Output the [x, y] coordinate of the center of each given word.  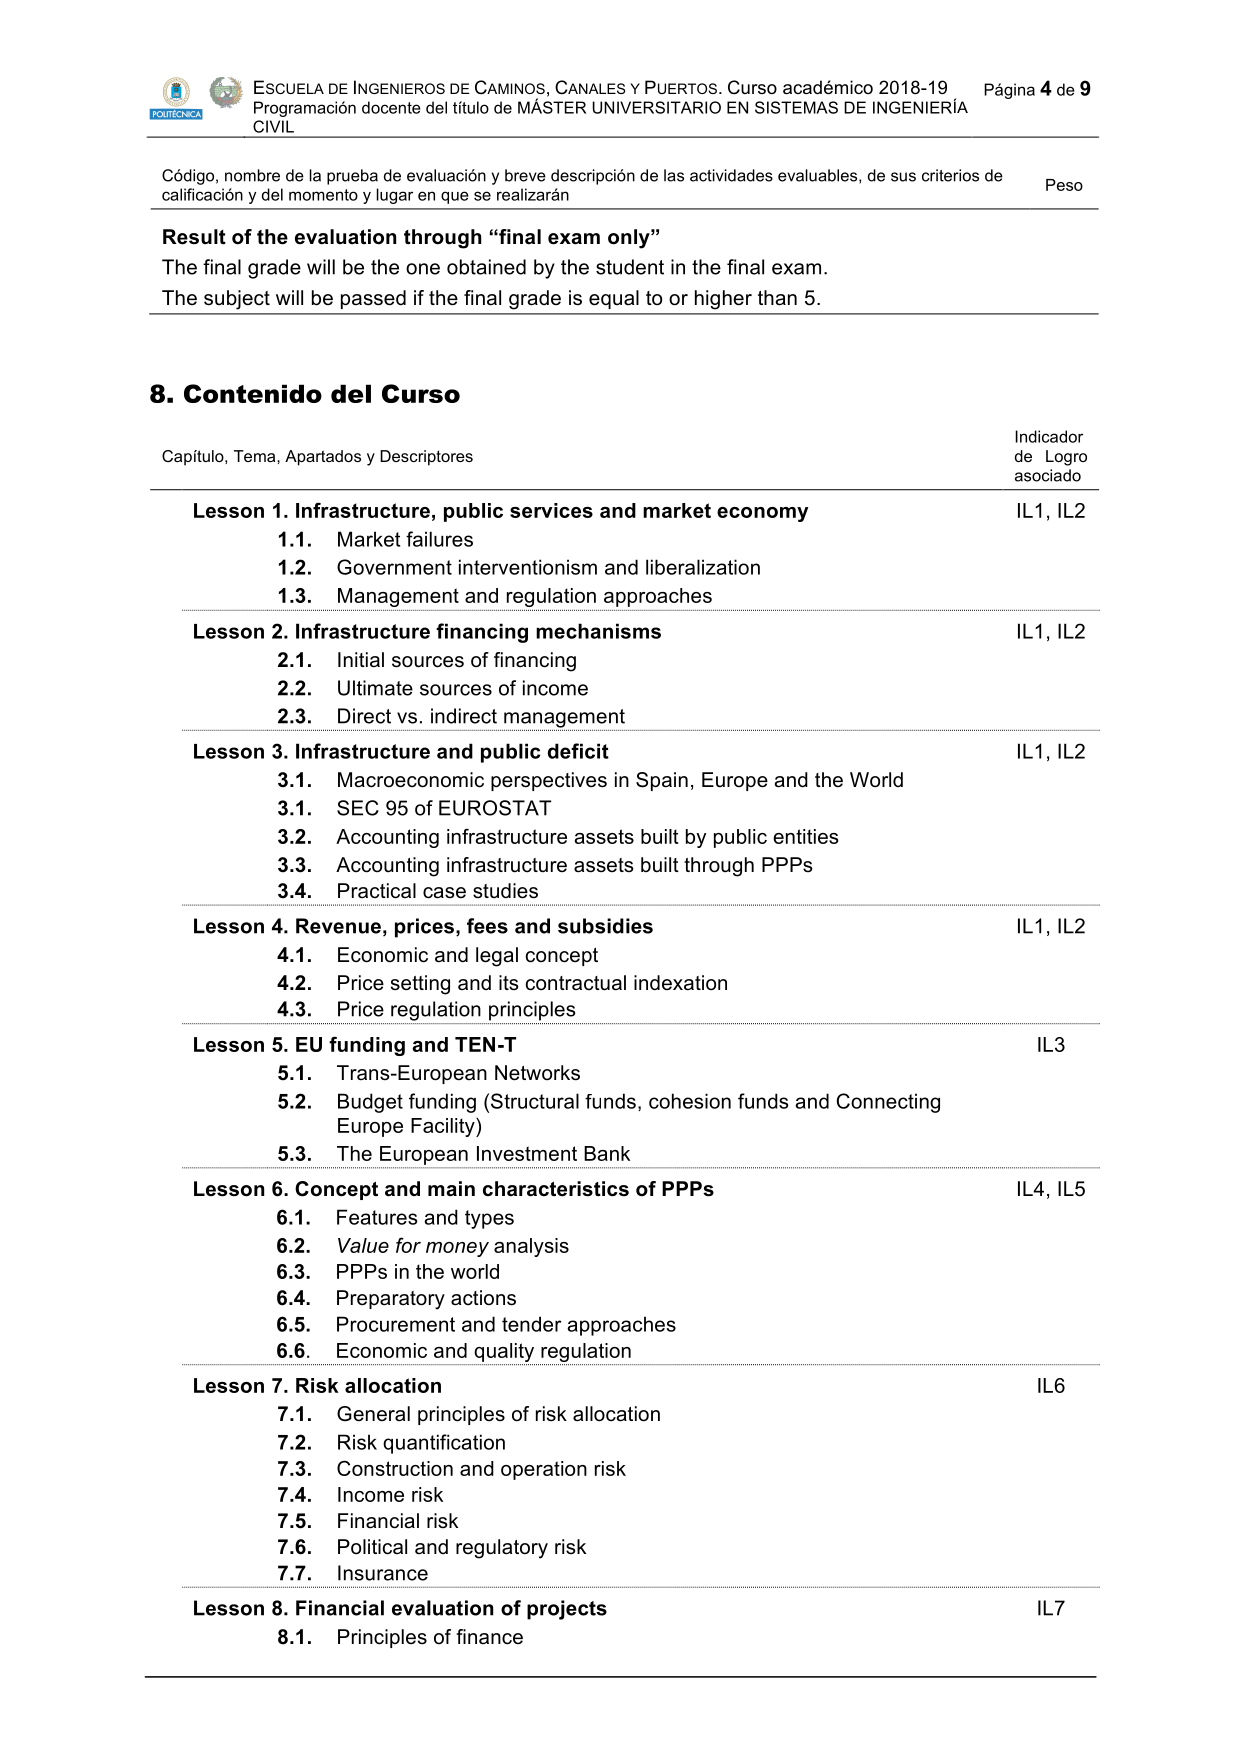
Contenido [253, 393]
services [551, 510]
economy [762, 514]
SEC [358, 808]
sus [903, 177]
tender [532, 1324]
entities [806, 836]
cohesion [690, 1101]
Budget [370, 1103]
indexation [680, 983]
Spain [662, 781]
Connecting [888, 1103]
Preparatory [391, 1300]
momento [323, 195]
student [630, 267]
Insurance [383, 1573]
